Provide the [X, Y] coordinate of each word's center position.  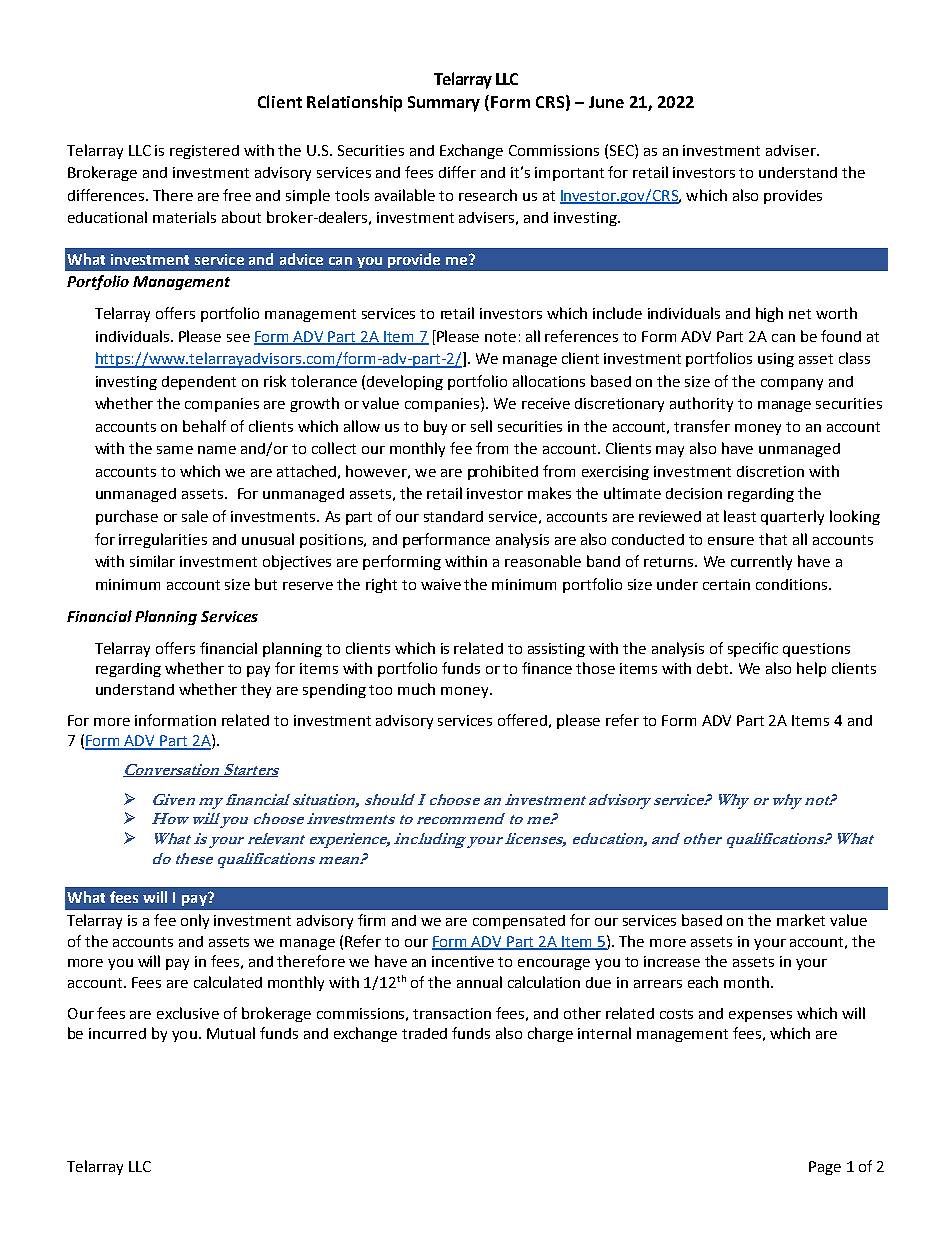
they [256, 690]
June [606, 102]
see [238, 338]
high [769, 314]
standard [453, 516]
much [416, 689]
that [773, 539]
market [801, 920]
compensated [519, 922]
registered [204, 152]
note [500, 337]
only [195, 921]
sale [195, 516]
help [811, 669]
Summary [444, 104]
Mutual [231, 1033]
